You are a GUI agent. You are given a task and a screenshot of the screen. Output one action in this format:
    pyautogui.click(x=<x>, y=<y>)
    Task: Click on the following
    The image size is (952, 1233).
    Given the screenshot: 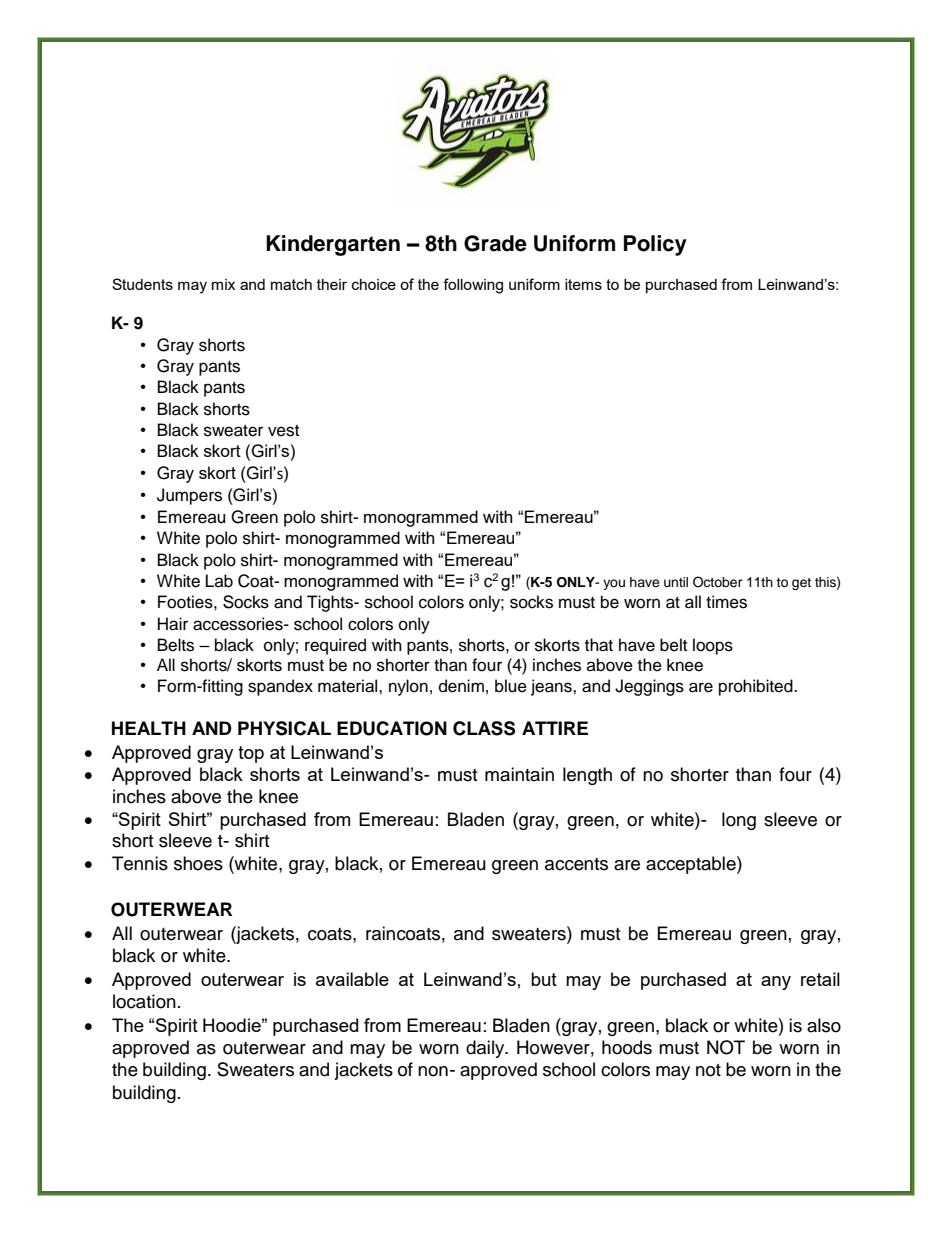 What is the action you would take?
    pyautogui.click(x=473, y=286)
